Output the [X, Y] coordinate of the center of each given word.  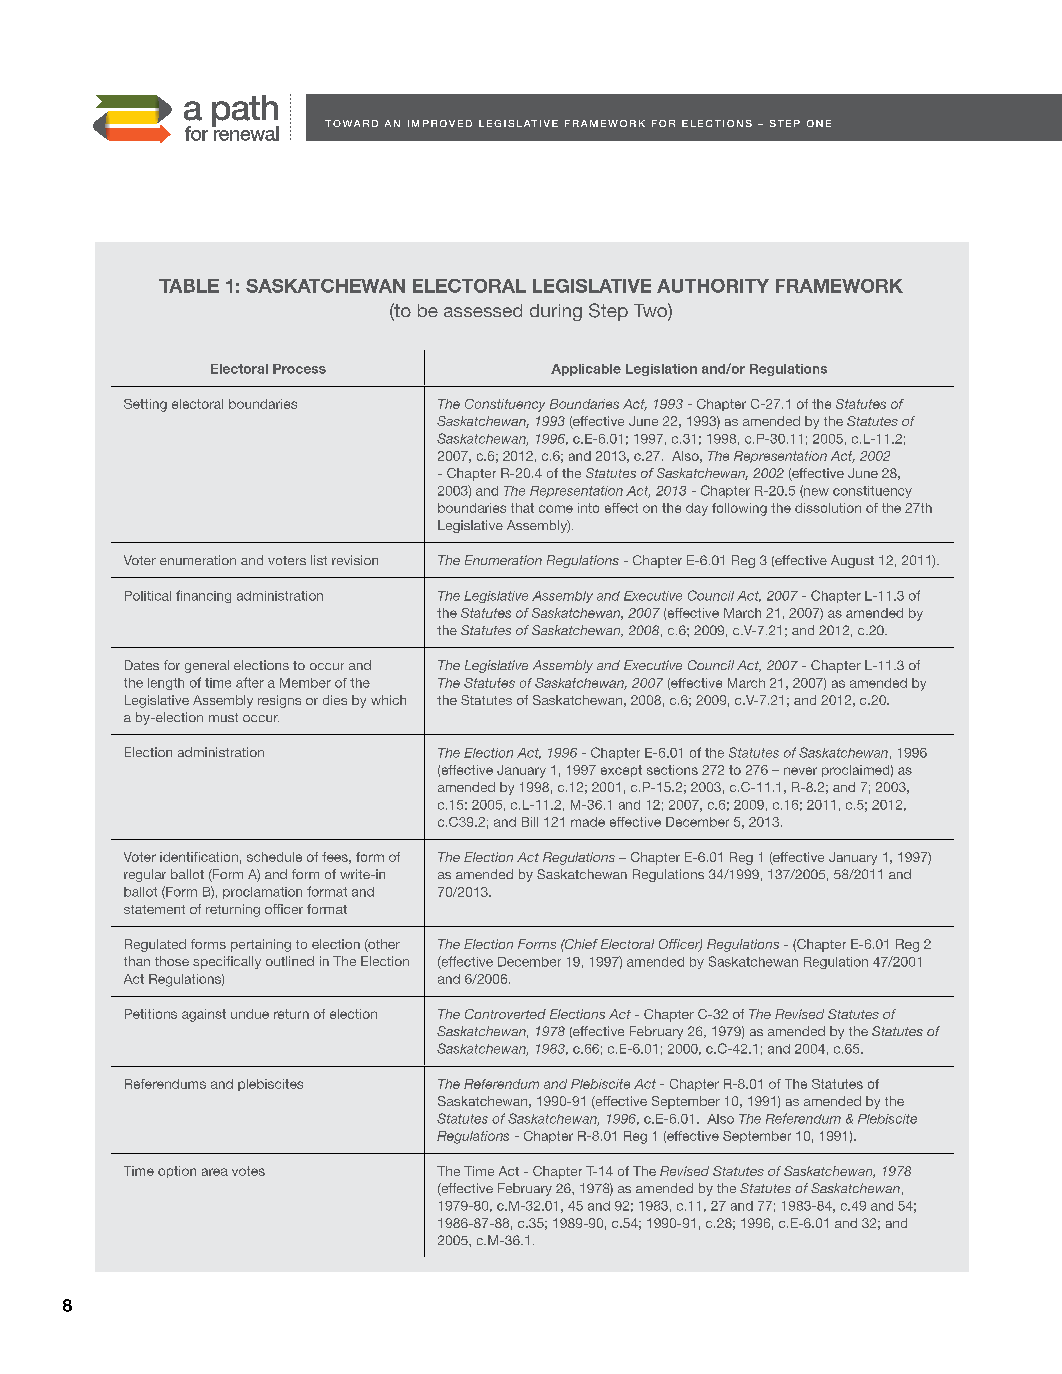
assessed [483, 310]
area [215, 1172]
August [852, 561]
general [207, 666]
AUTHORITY [713, 286]
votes [248, 1171]
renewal [245, 132]
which [388, 700]
